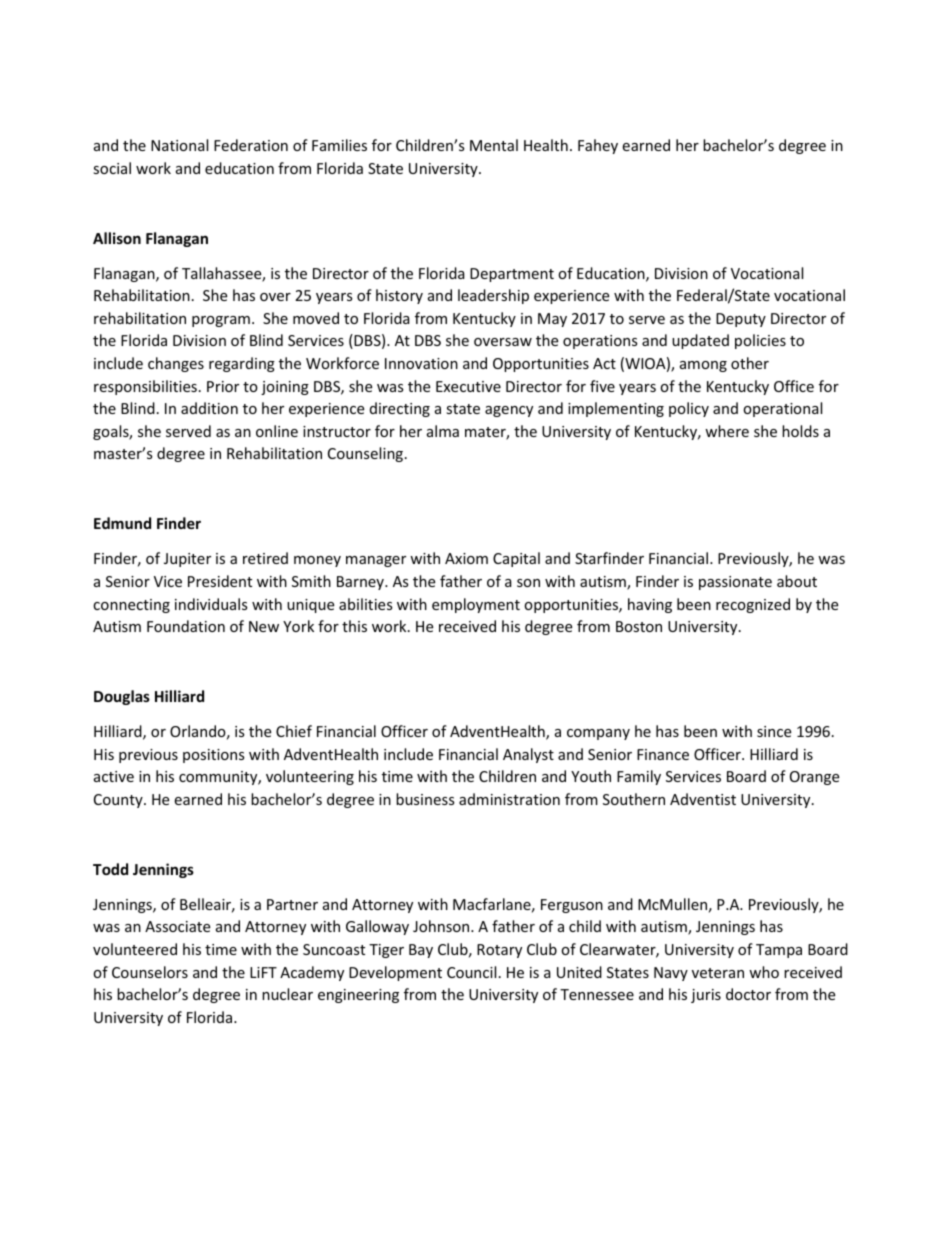 The height and width of the screenshot is (1233, 952). Describe the element at coordinates (425, 799) in the screenshot. I see `business` at that location.
